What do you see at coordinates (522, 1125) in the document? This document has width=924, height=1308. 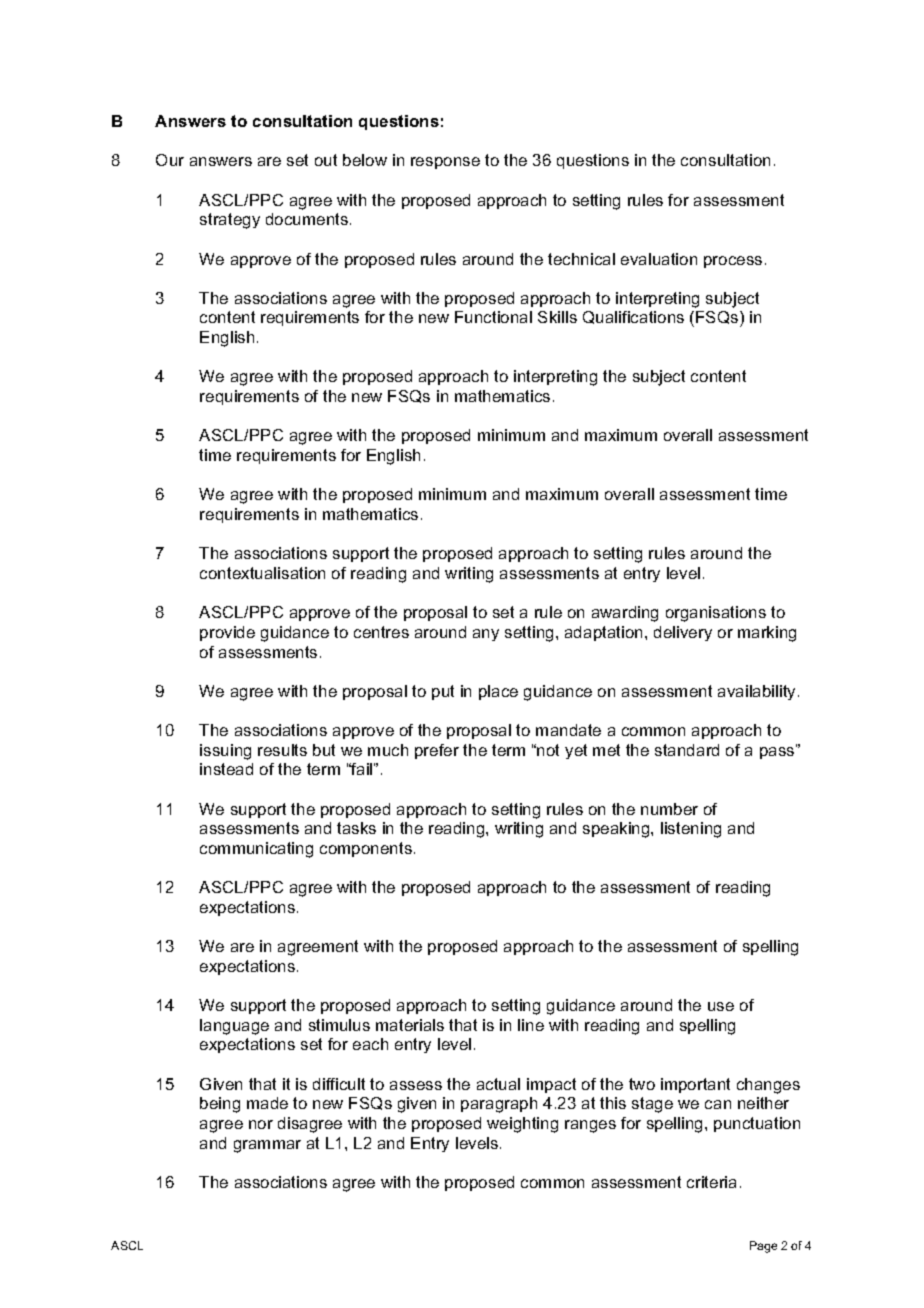 I see `weighting` at bounding box center [522, 1125].
